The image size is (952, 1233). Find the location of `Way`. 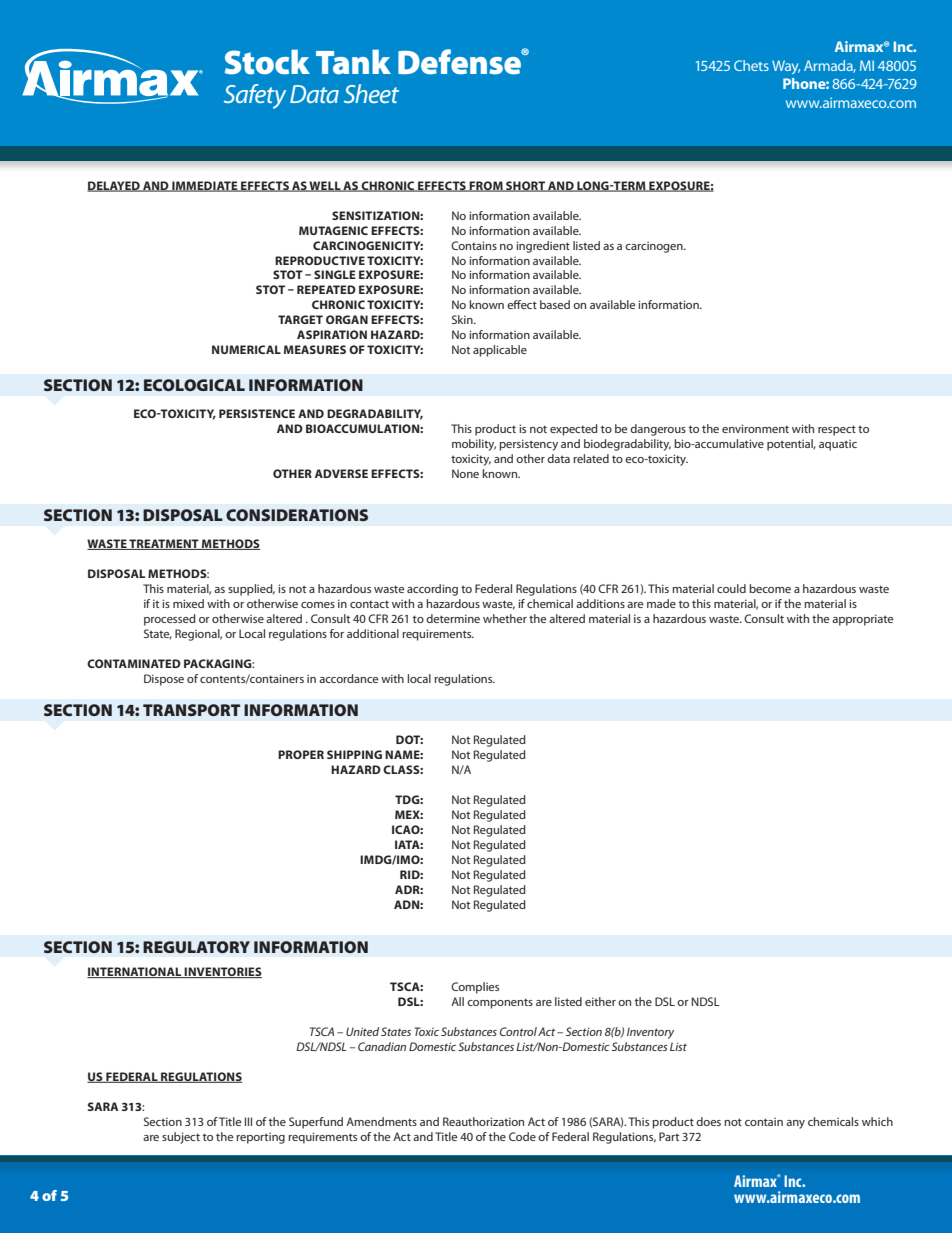

Way is located at coordinates (786, 67).
